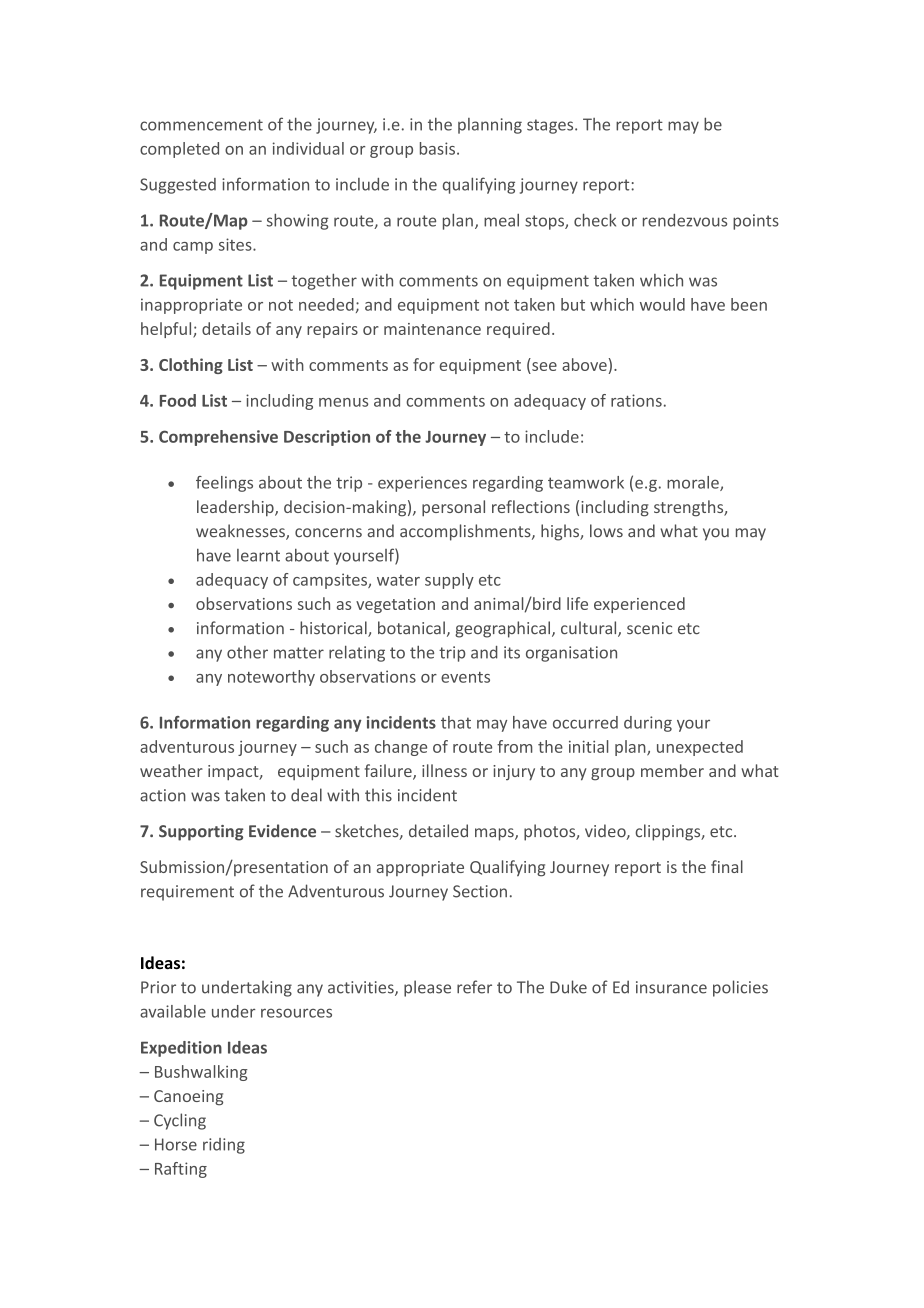 The image size is (924, 1308). I want to click on riding, so click(224, 1146).
